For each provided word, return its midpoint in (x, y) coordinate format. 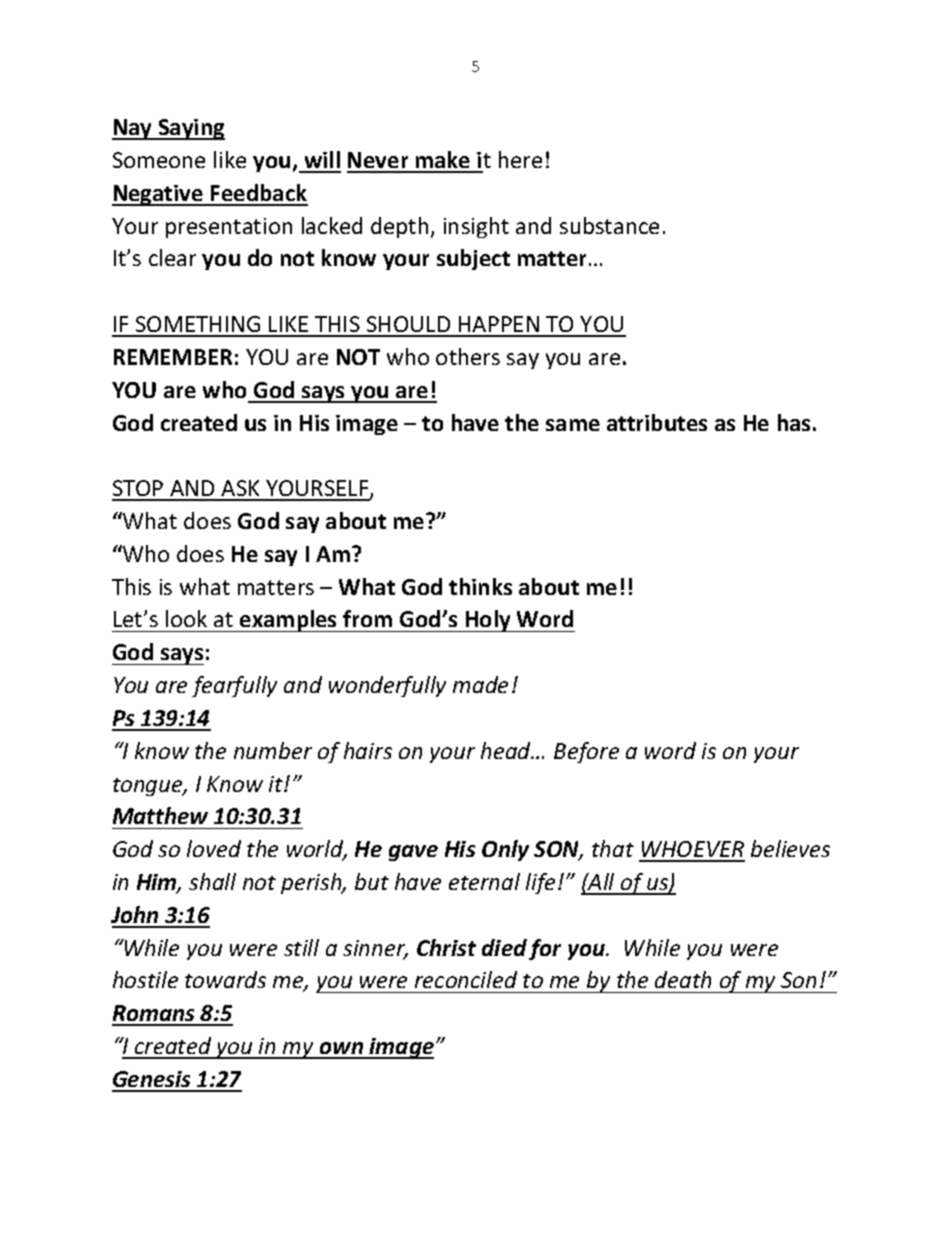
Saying (190, 129)
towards (225, 979)
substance (609, 225)
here (520, 159)
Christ (446, 947)
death (683, 979)
